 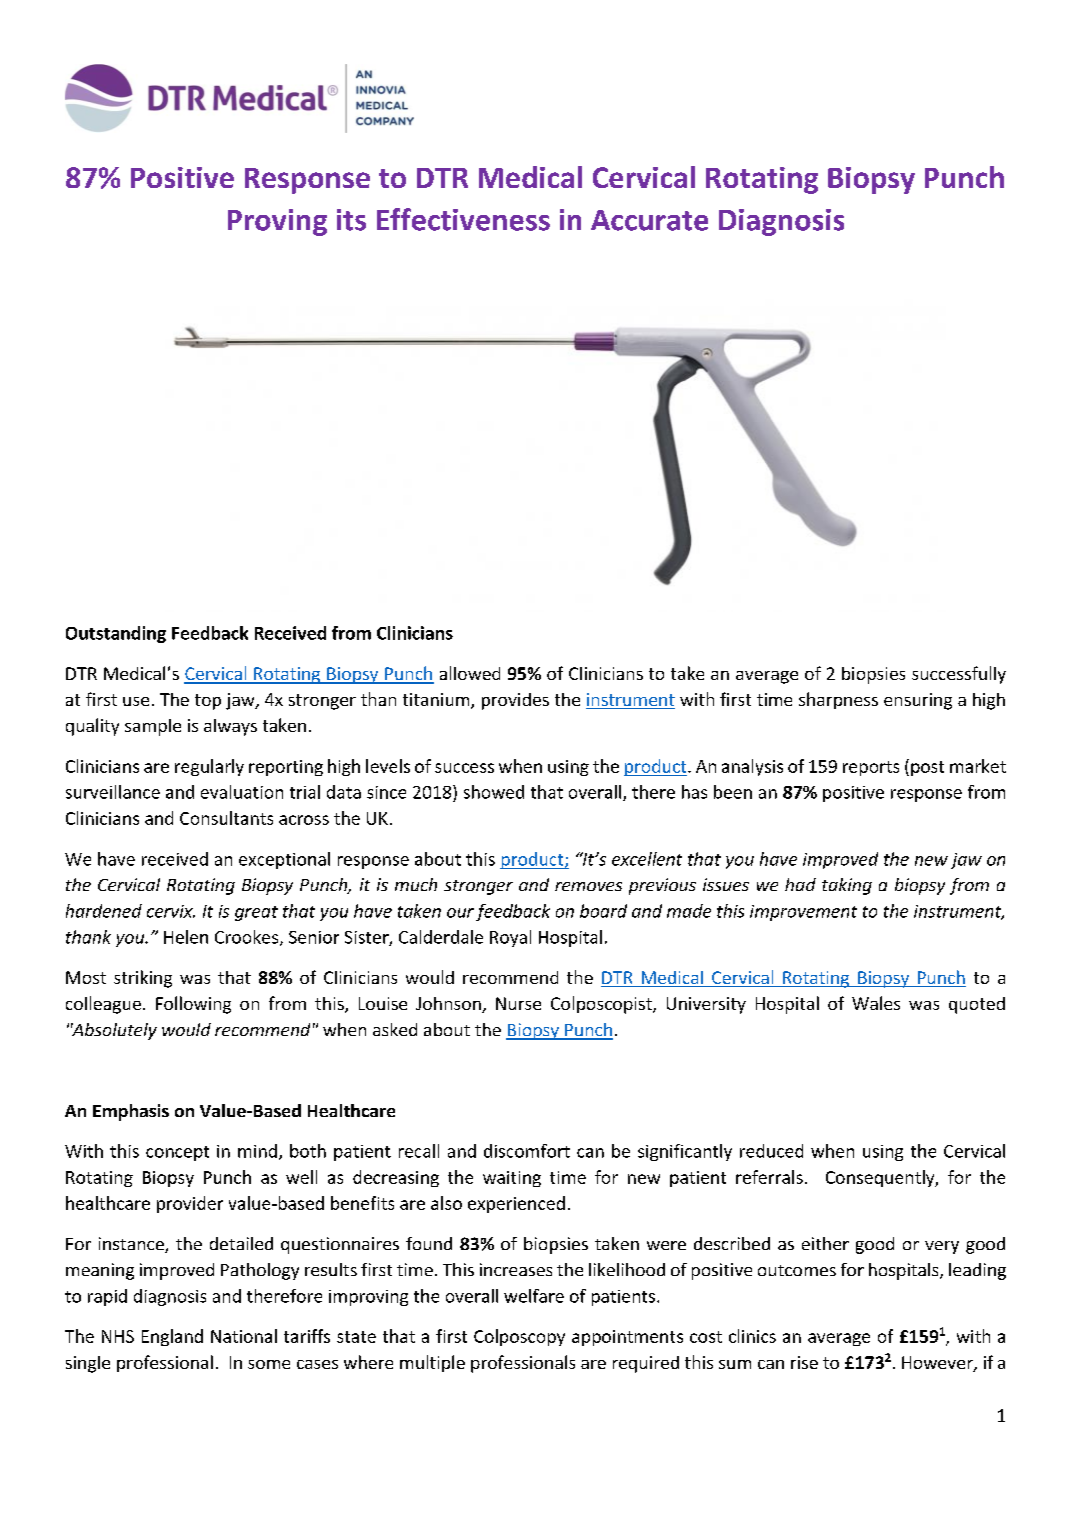 What do you see at coordinates (463, 219) in the screenshot?
I see `Effectiveness` at bounding box center [463, 219].
